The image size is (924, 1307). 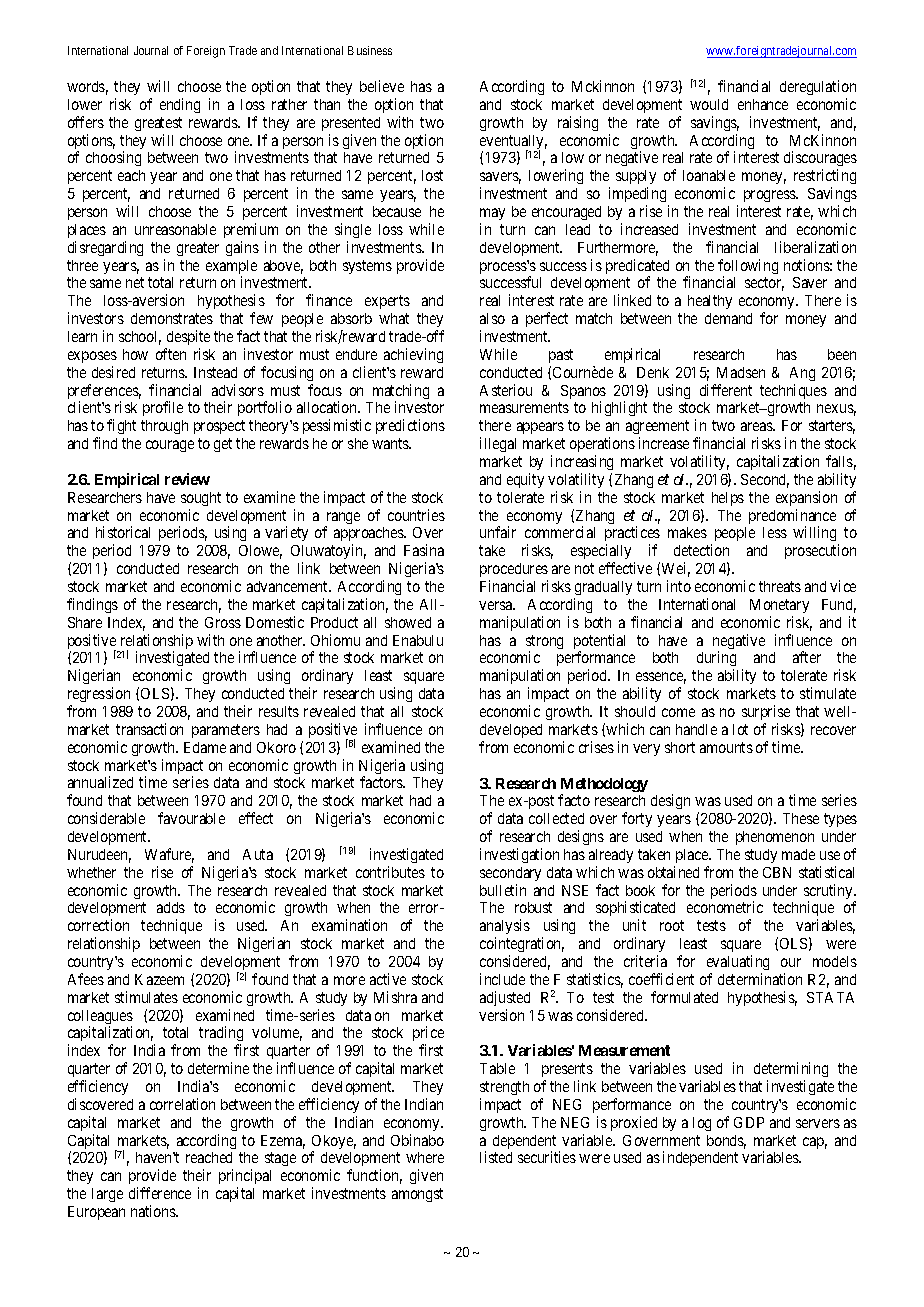 What do you see at coordinates (171, 907) in the screenshot?
I see `adds` at bounding box center [171, 907].
